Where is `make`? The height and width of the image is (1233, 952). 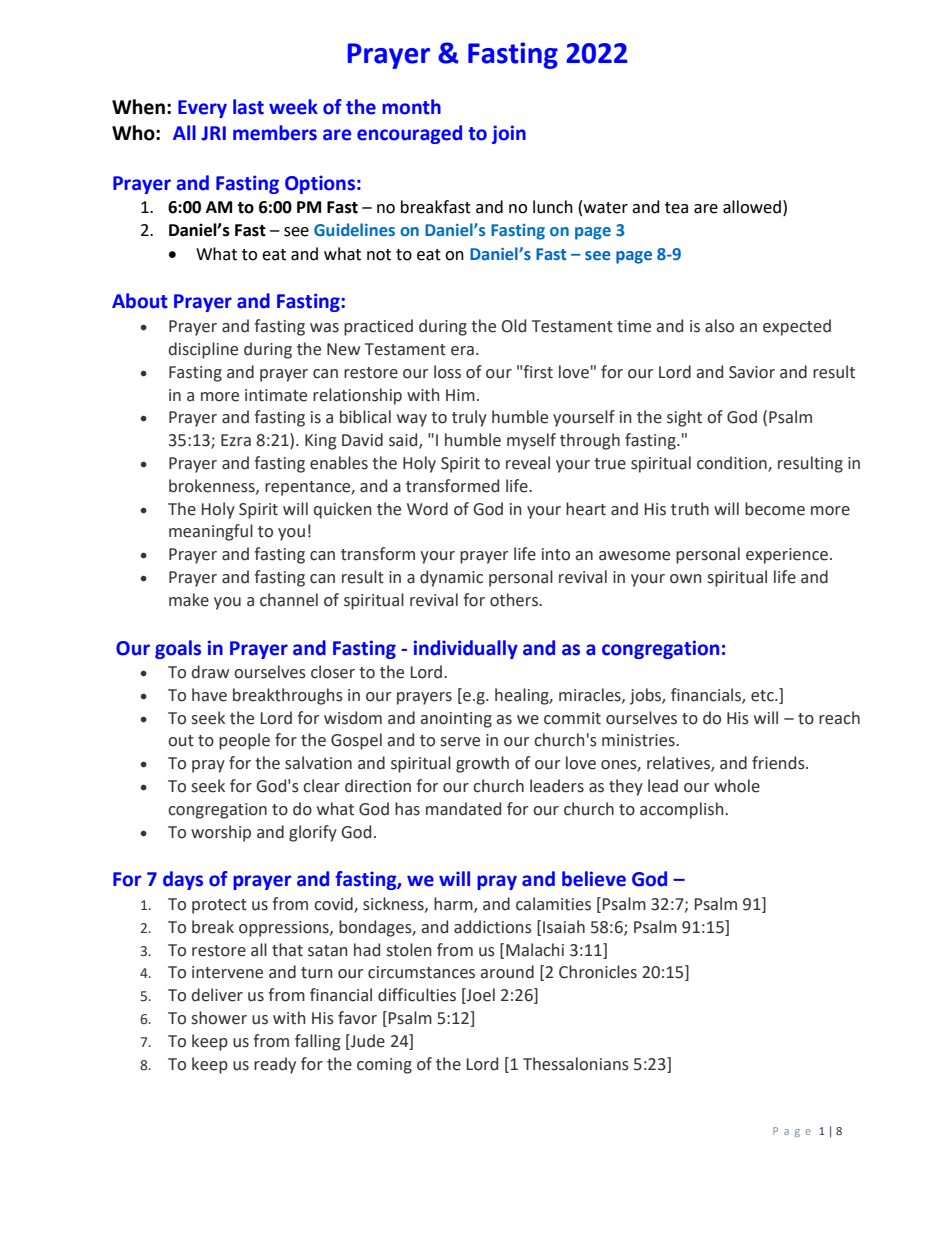 make is located at coordinates (189, 600).
